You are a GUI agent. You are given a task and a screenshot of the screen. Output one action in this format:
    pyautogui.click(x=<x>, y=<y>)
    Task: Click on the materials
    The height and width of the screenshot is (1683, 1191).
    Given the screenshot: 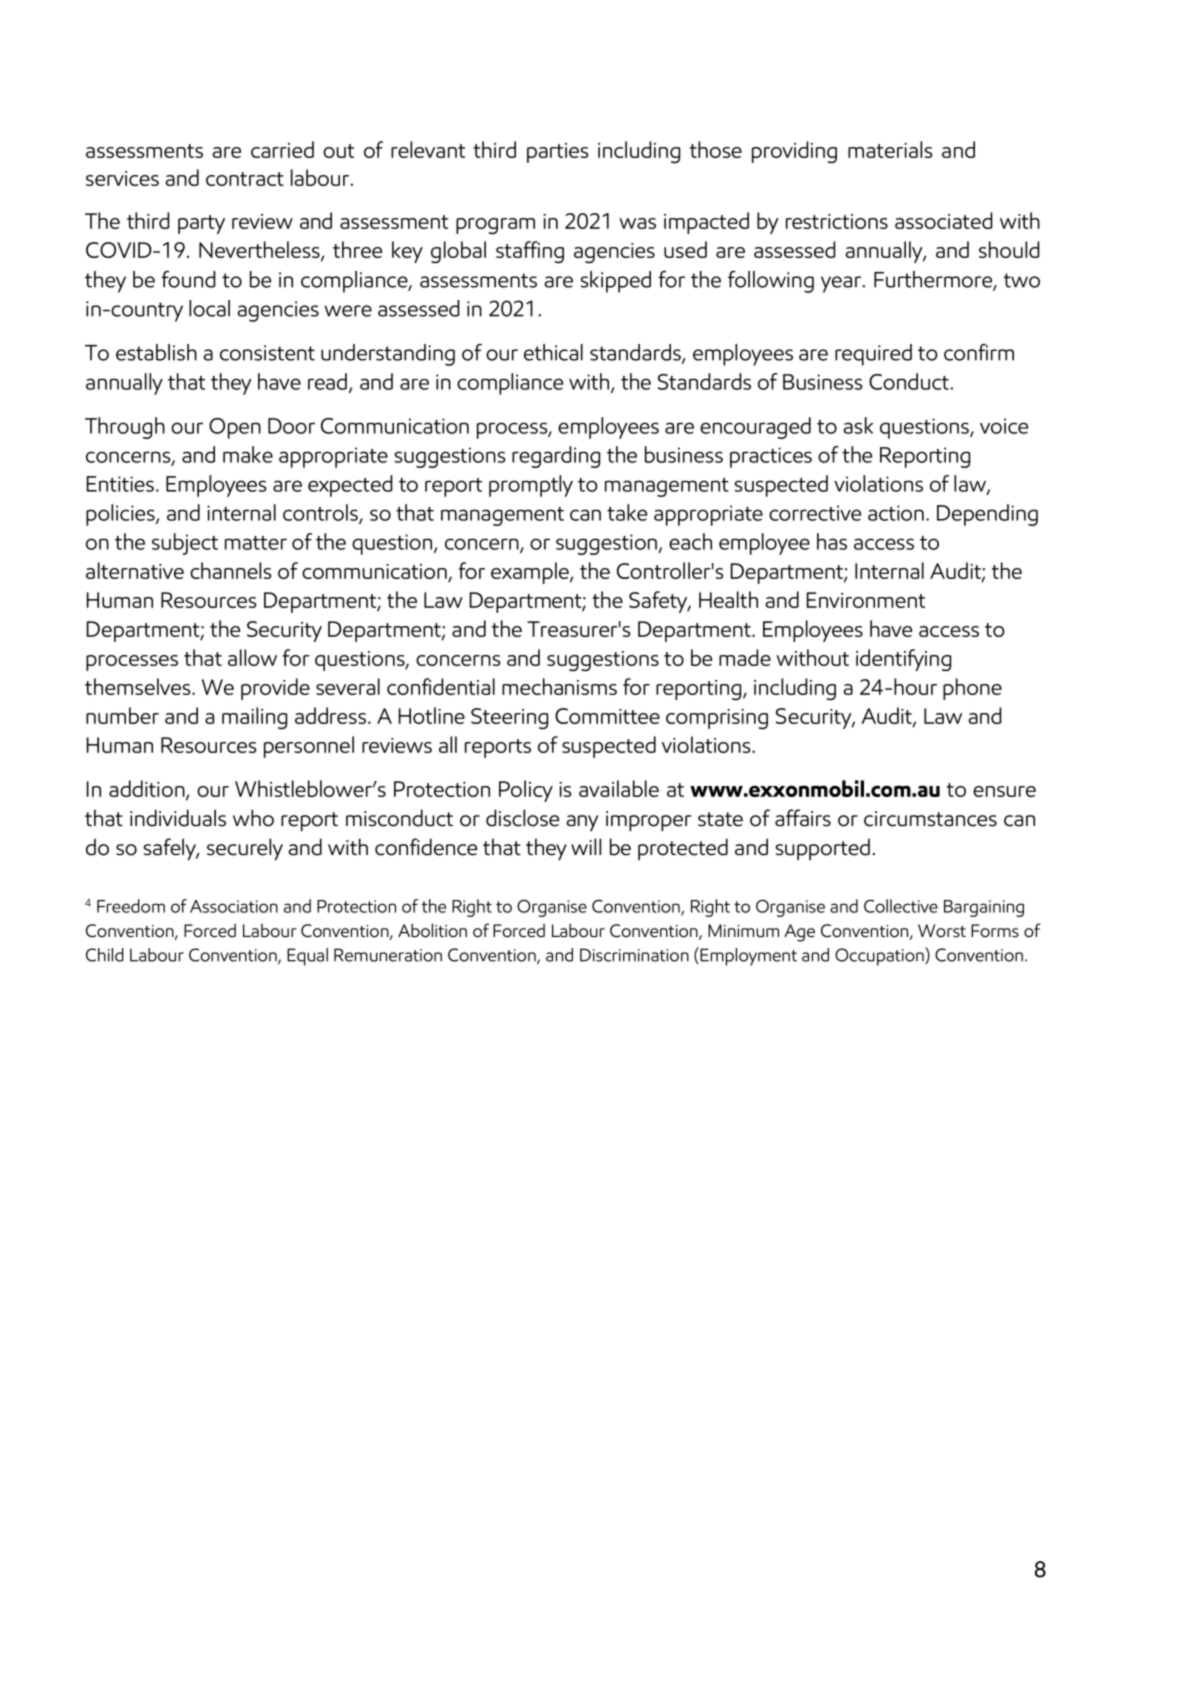 What is the action you would take?
    pyautogui.click(x=890, y=149)
